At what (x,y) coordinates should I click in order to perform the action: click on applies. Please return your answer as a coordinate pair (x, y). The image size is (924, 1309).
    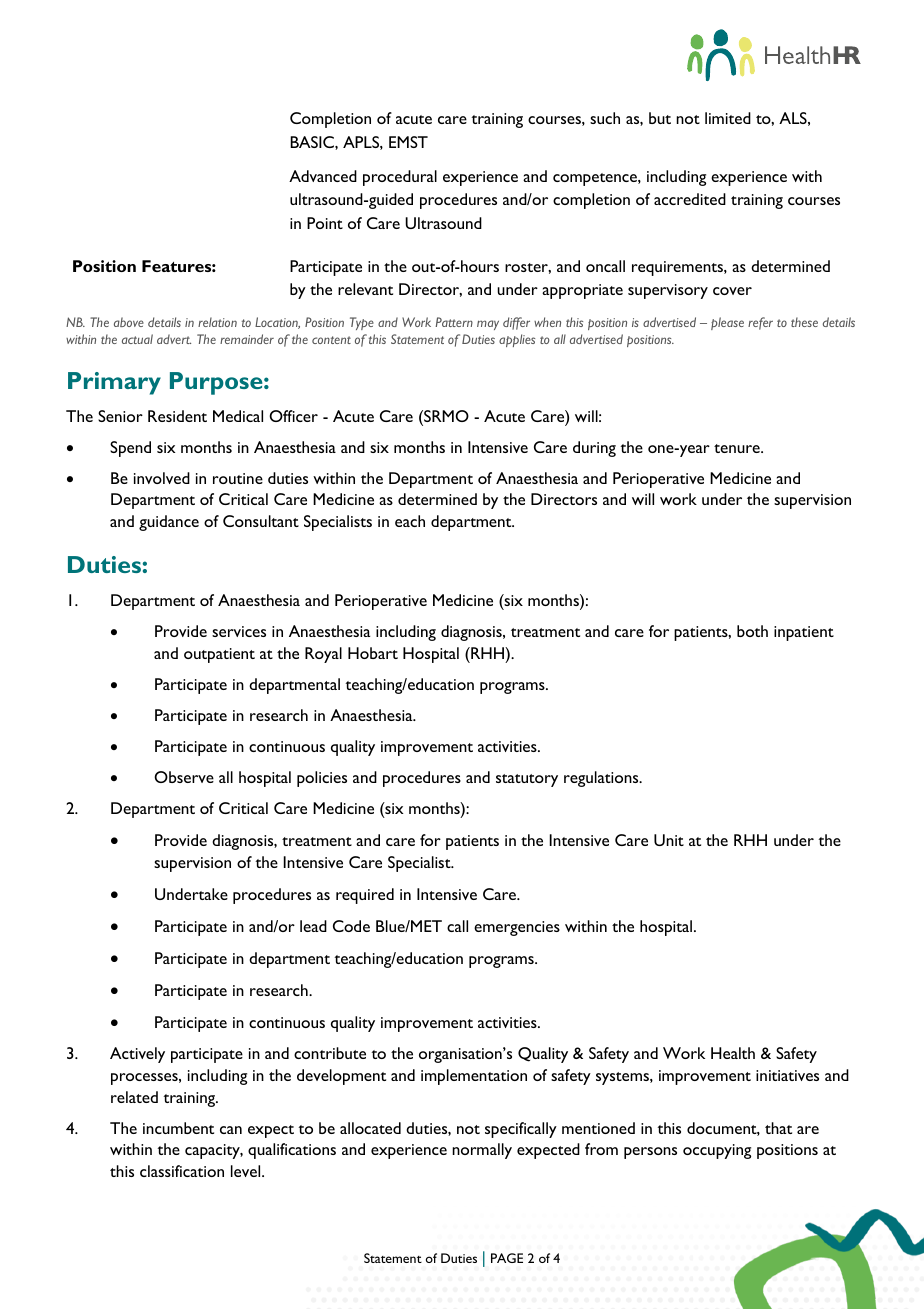
    Looking at the image, I should click on (517, 340).
